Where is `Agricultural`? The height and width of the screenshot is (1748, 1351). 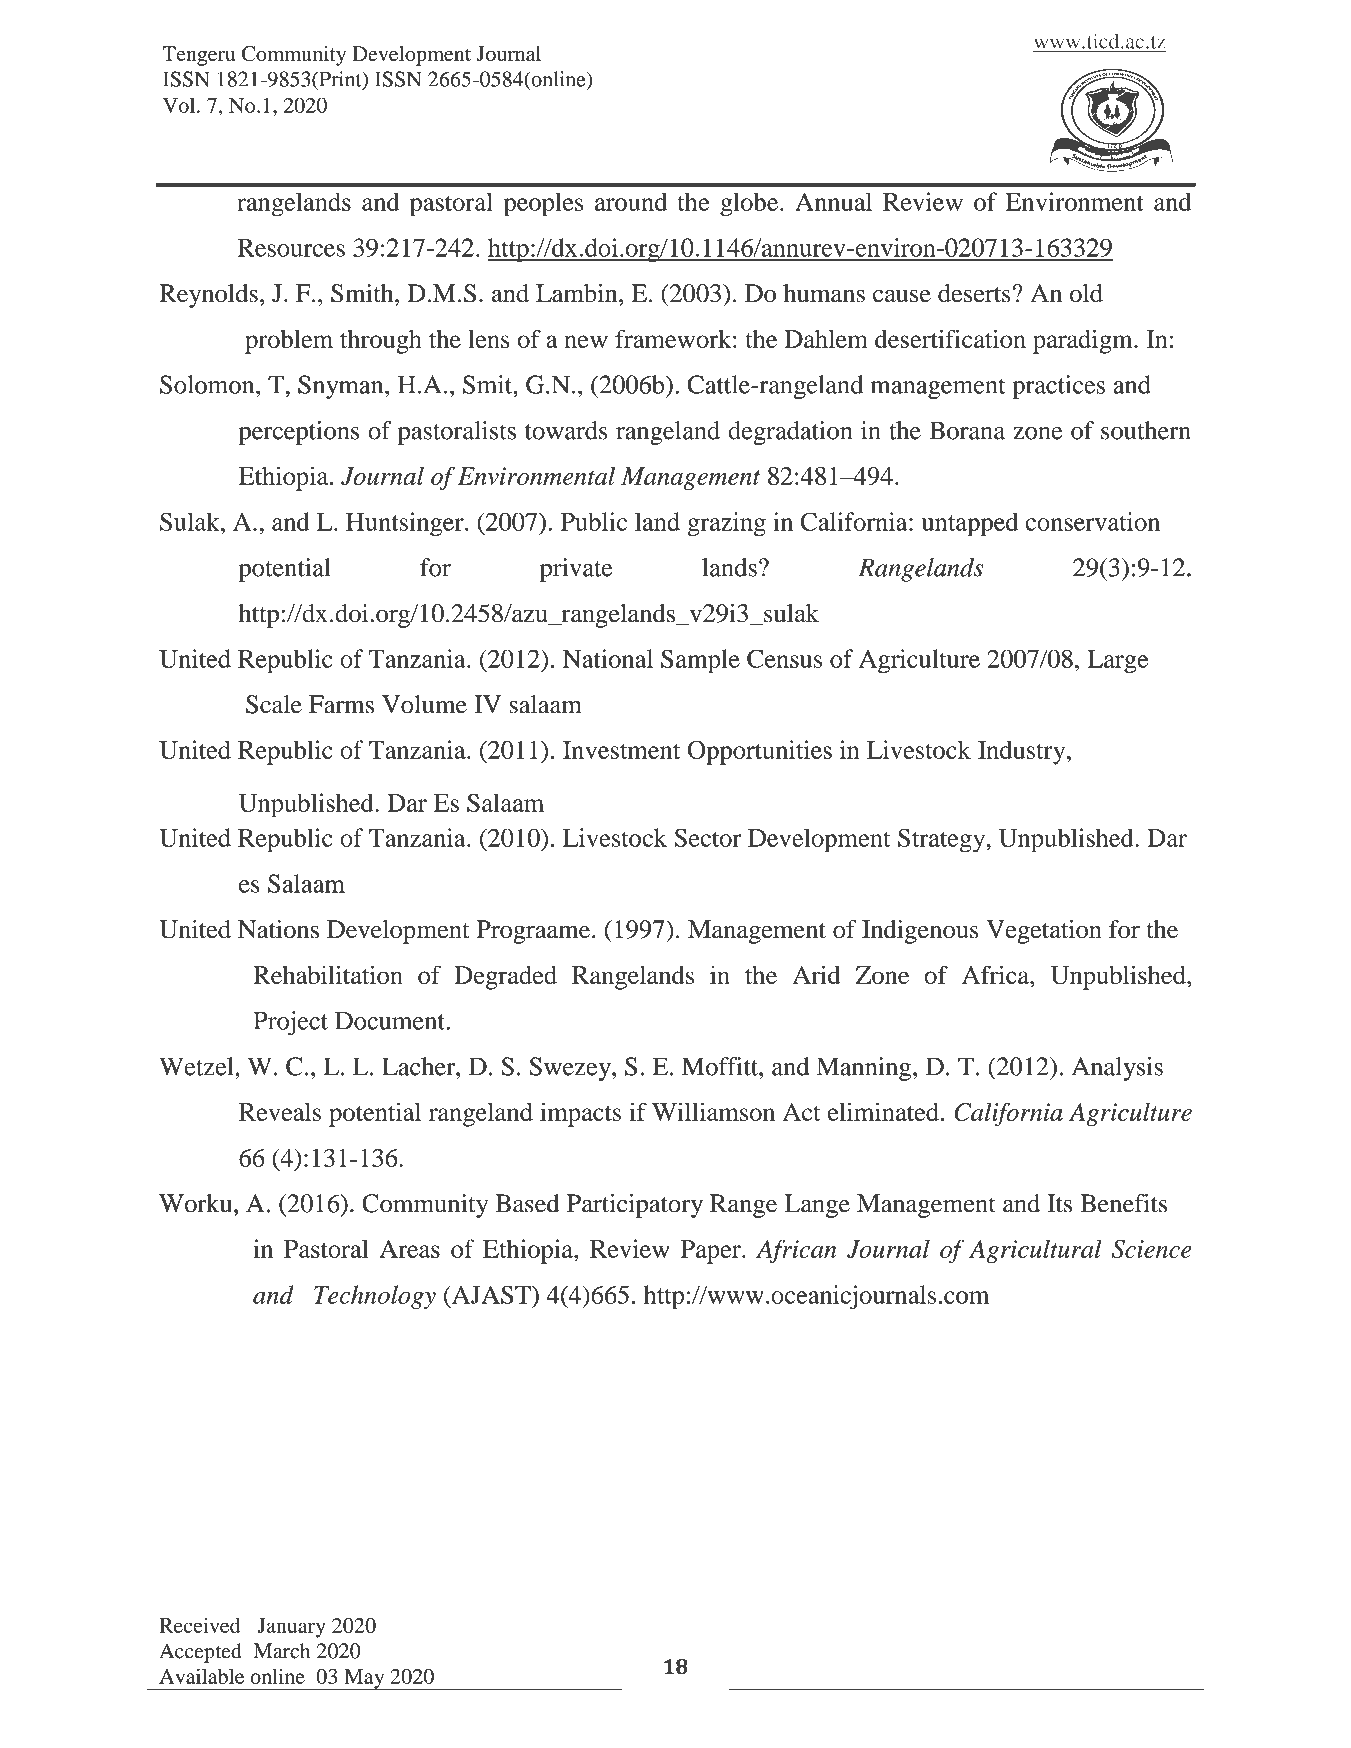 Agricultural is located at coordinates (1035, 1251).
